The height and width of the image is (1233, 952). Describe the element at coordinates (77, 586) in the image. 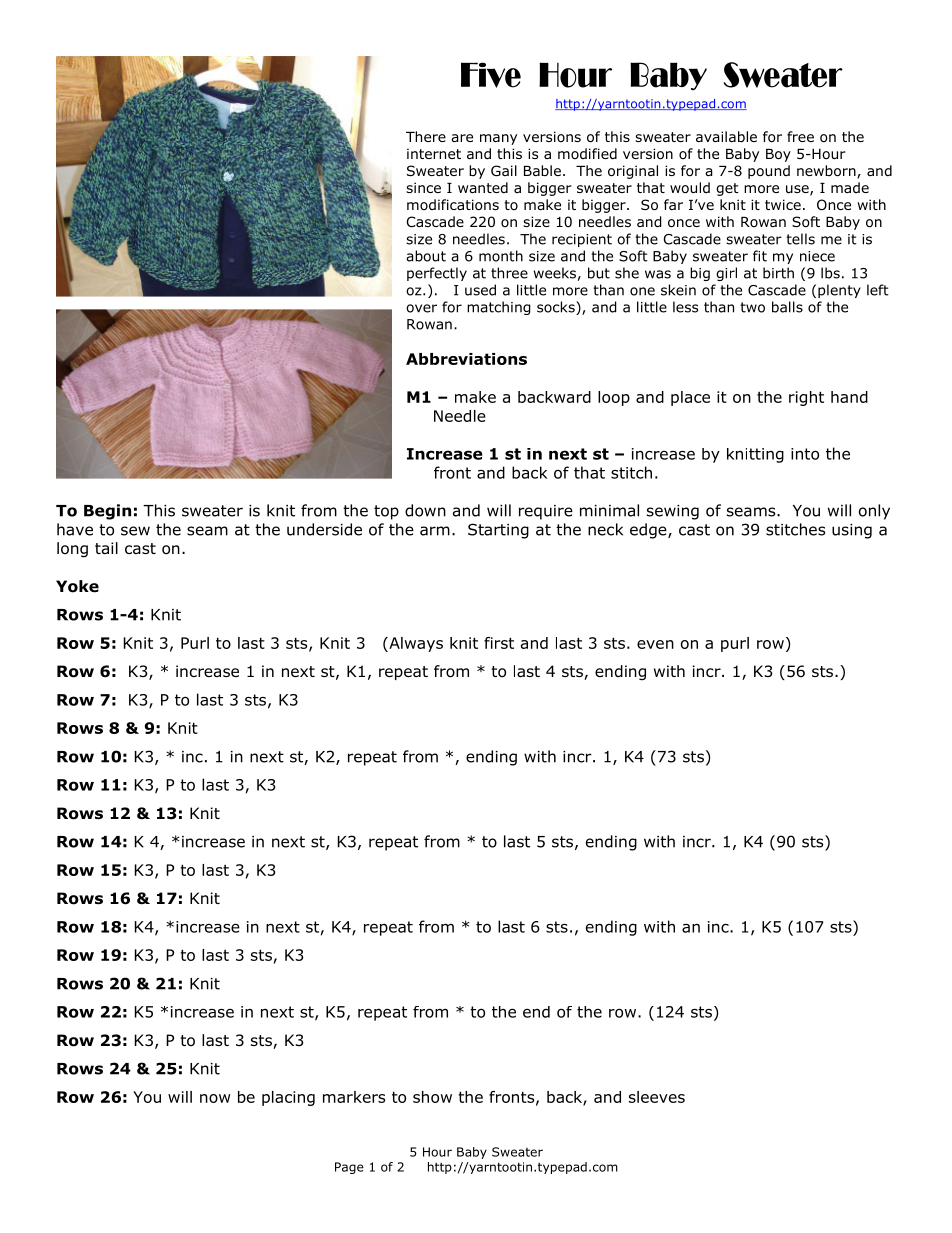

I see `Yoke` at that location.
